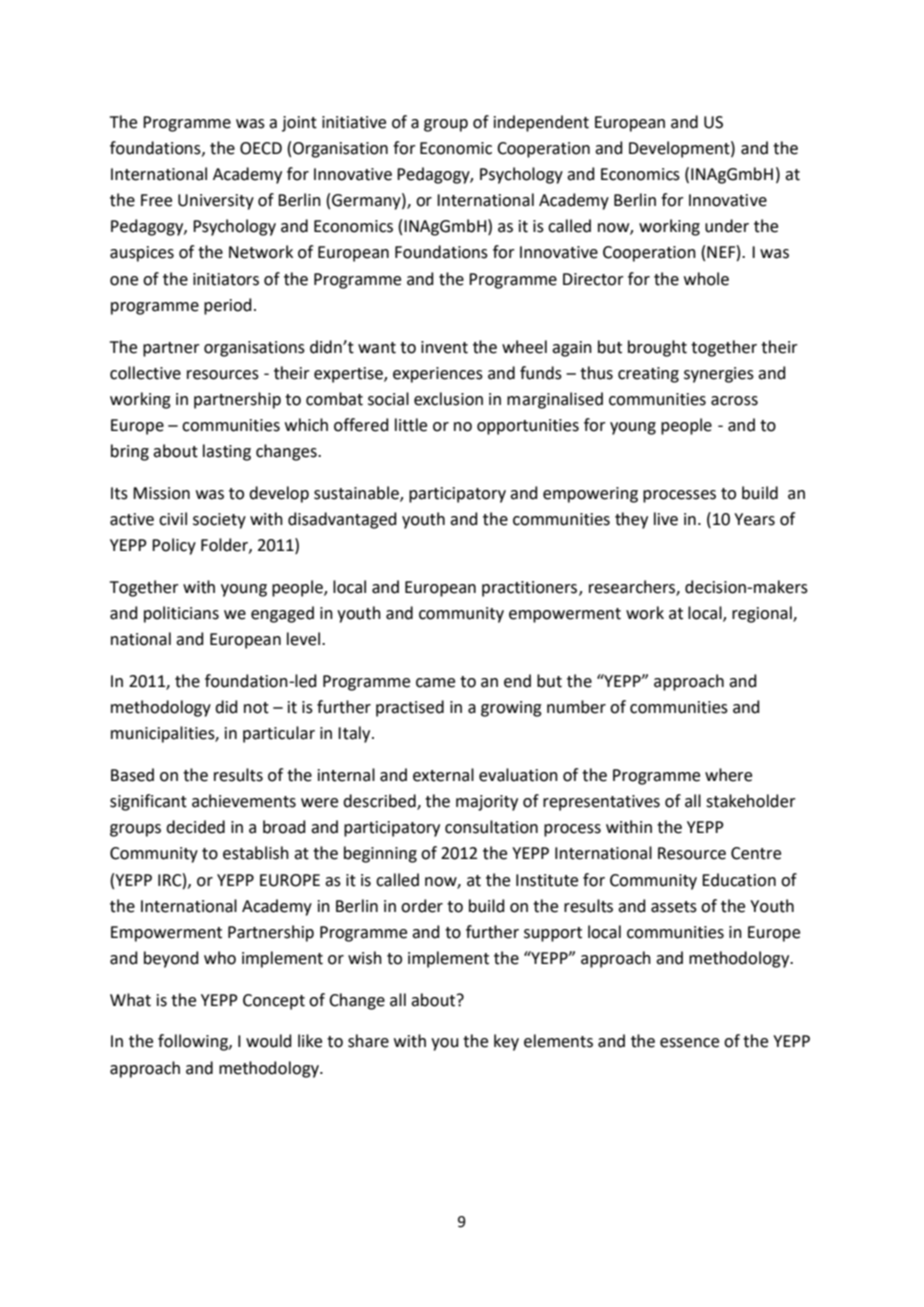 The height and width of the screenshot is (1307, 924). Describe the element at coordinates (145, 373) in the screenshot. I see `collective` at that location.
